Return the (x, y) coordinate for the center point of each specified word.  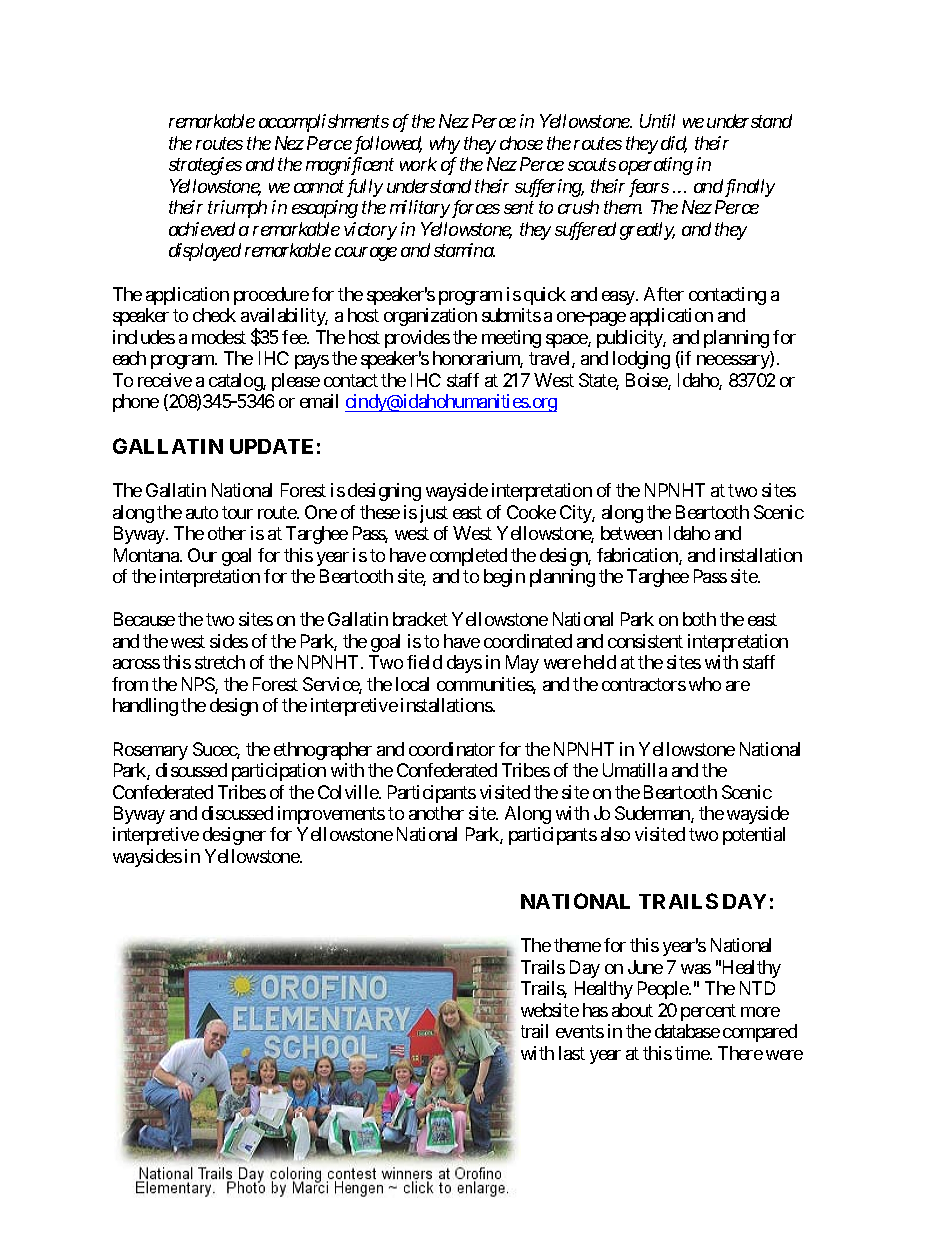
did (674, 144)
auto (202, 512)
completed (468, 557)
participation (279, 772)
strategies (205, 166)
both (699, 619)
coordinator (452, 749)
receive (165, 380)
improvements (331, 815)
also (615, 834)
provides (417, 339)
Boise (647, 381)
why (445, 145)
